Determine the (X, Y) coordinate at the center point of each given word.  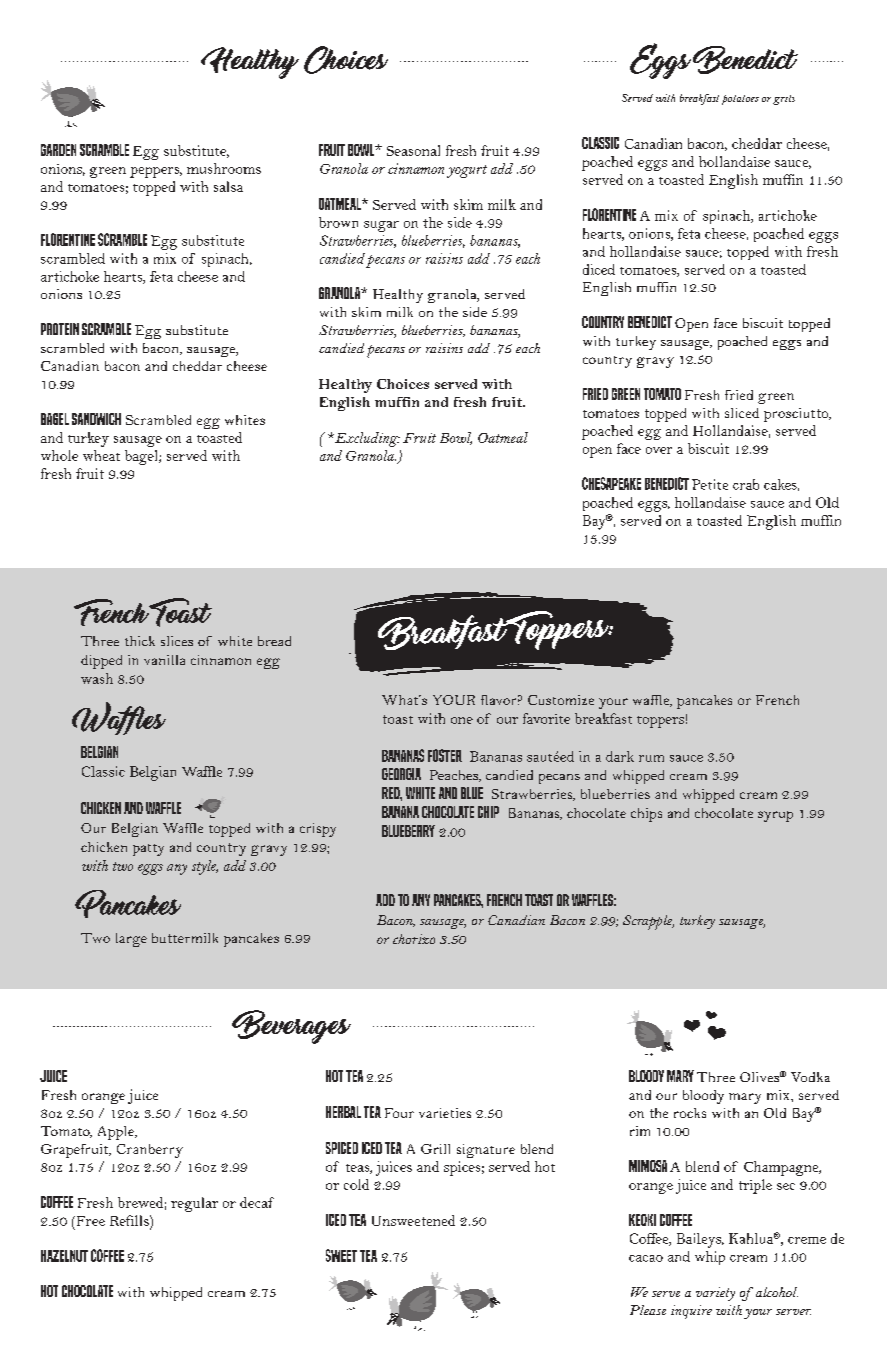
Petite (710, 484)
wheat (101, 455)
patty (148, 850)
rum (651, 758)
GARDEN (58, 150)
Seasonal (413, 150)
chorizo (414, 939)
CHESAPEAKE (611, 483)
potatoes (740, 100)
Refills (130, 1220)
